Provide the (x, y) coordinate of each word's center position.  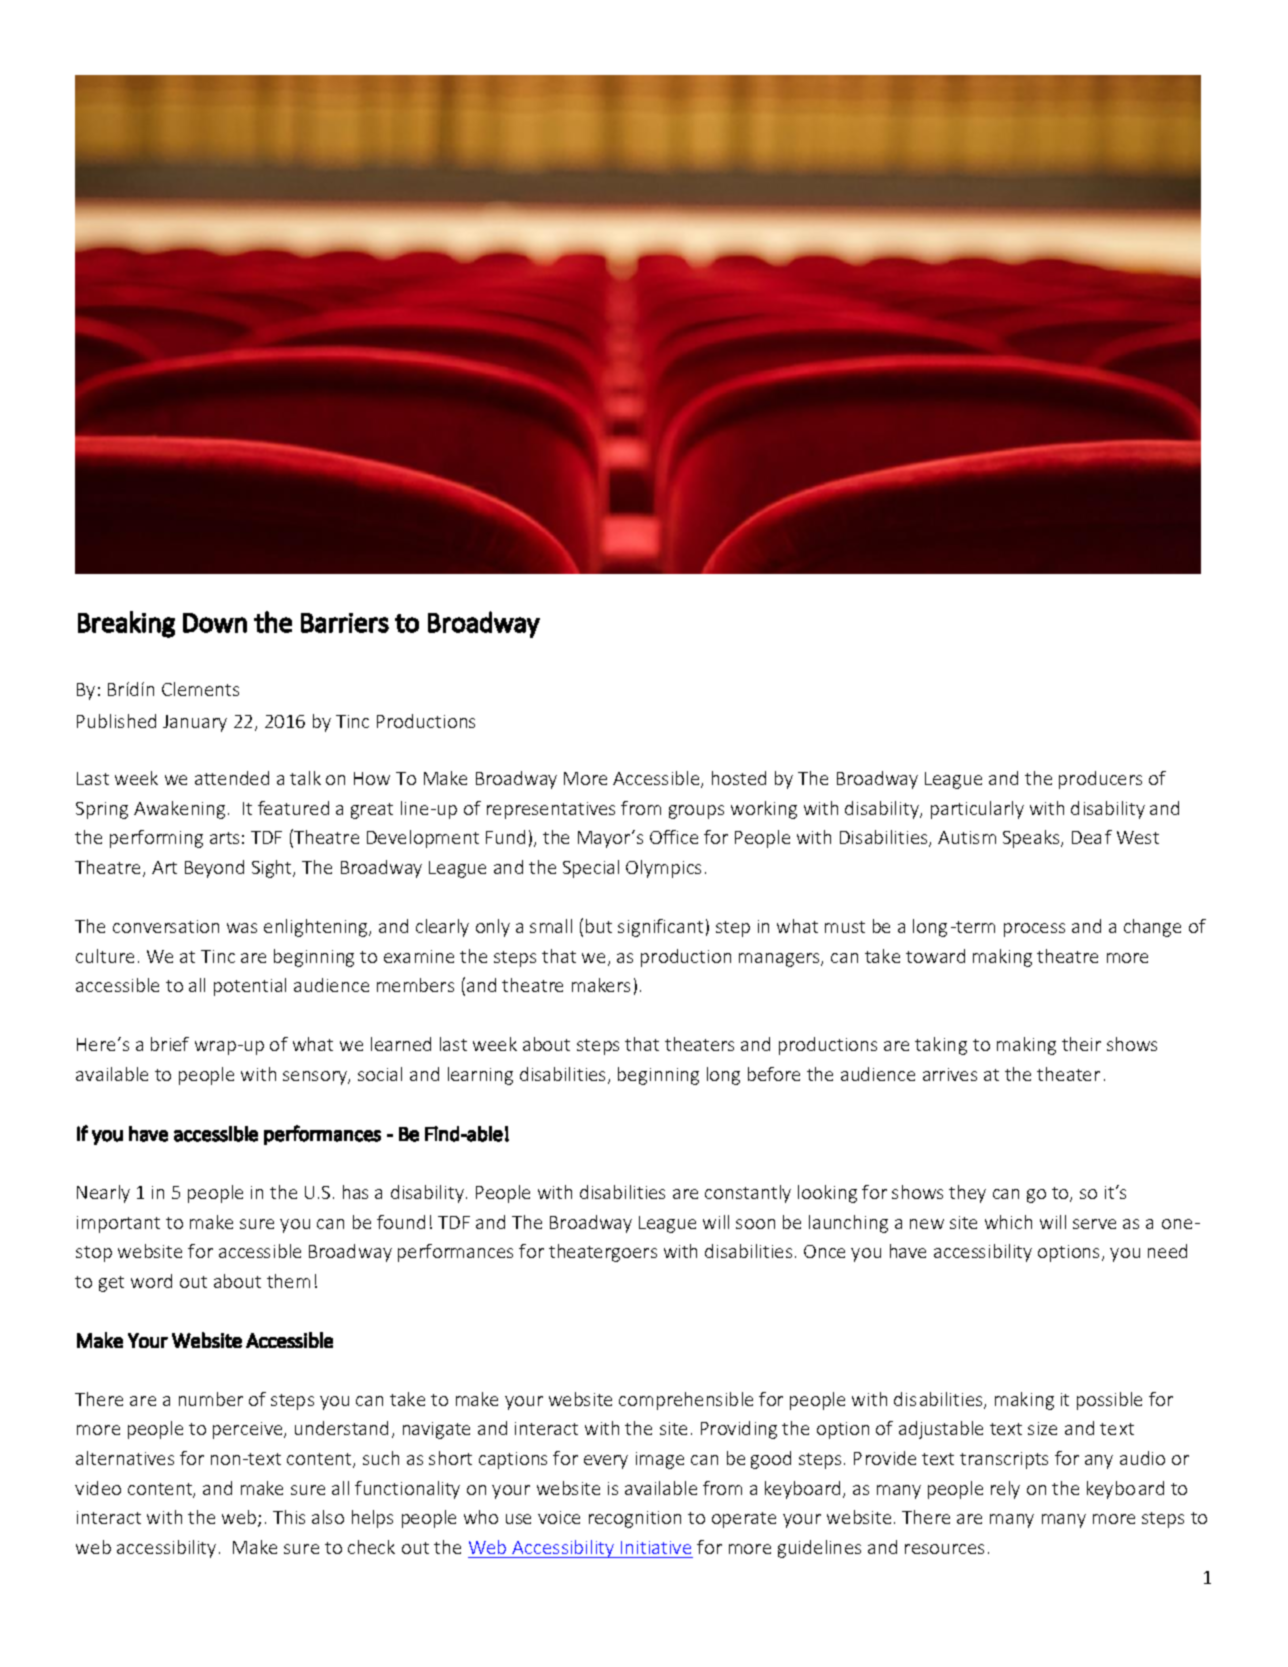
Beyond (214, 869)
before (774, 1074)
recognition (635, 1519)
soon (755, 1224)
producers (1100, 780)
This (289, 1517)
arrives (950, 1074)
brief (170, 1044)
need (1167, 1251)
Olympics (663, 869)
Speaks (1032, 839)
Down (215, 623)
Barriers (345, 623)
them (288, 1281)
